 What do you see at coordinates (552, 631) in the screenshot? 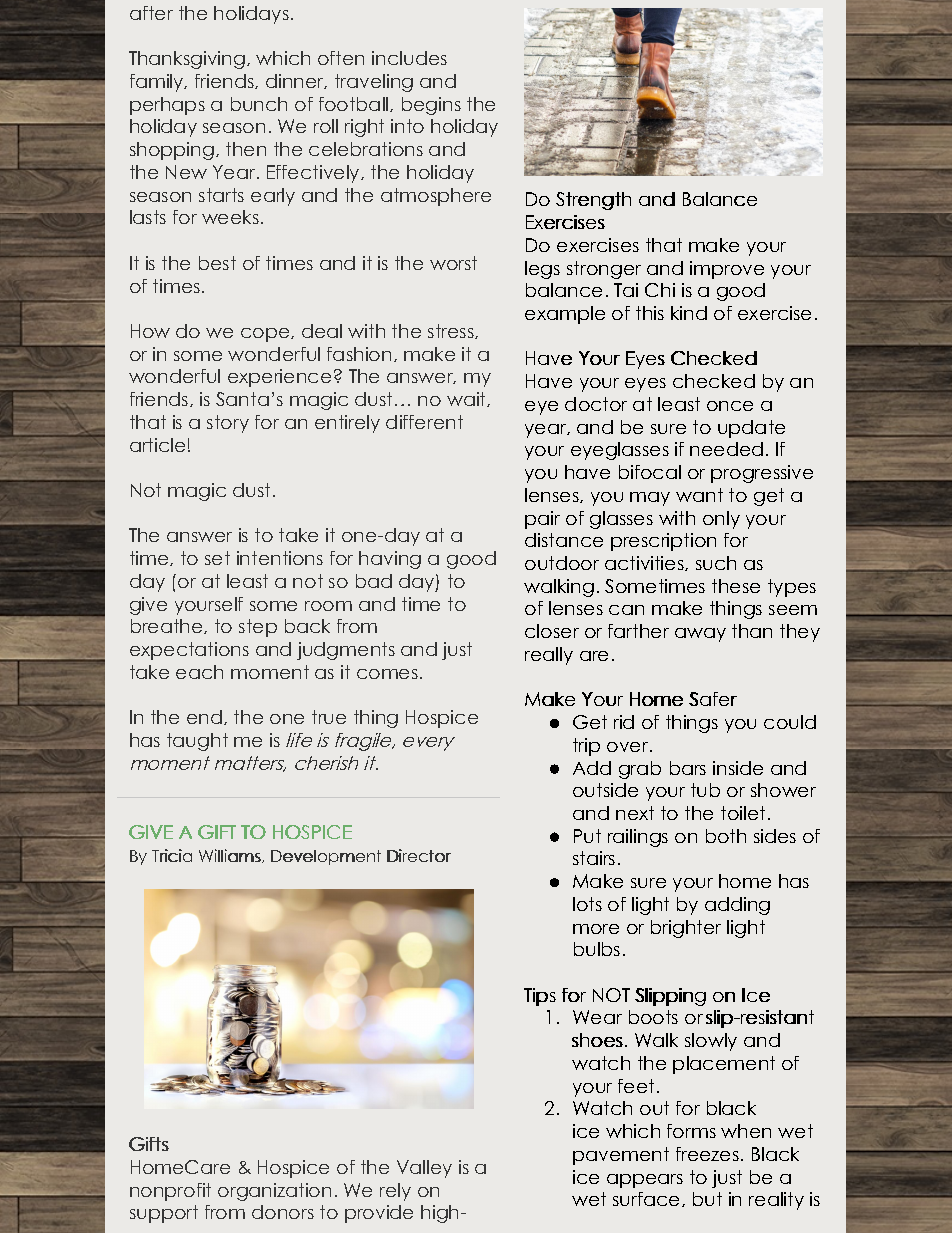
I see `closer` at bounding box center [552, 631].
